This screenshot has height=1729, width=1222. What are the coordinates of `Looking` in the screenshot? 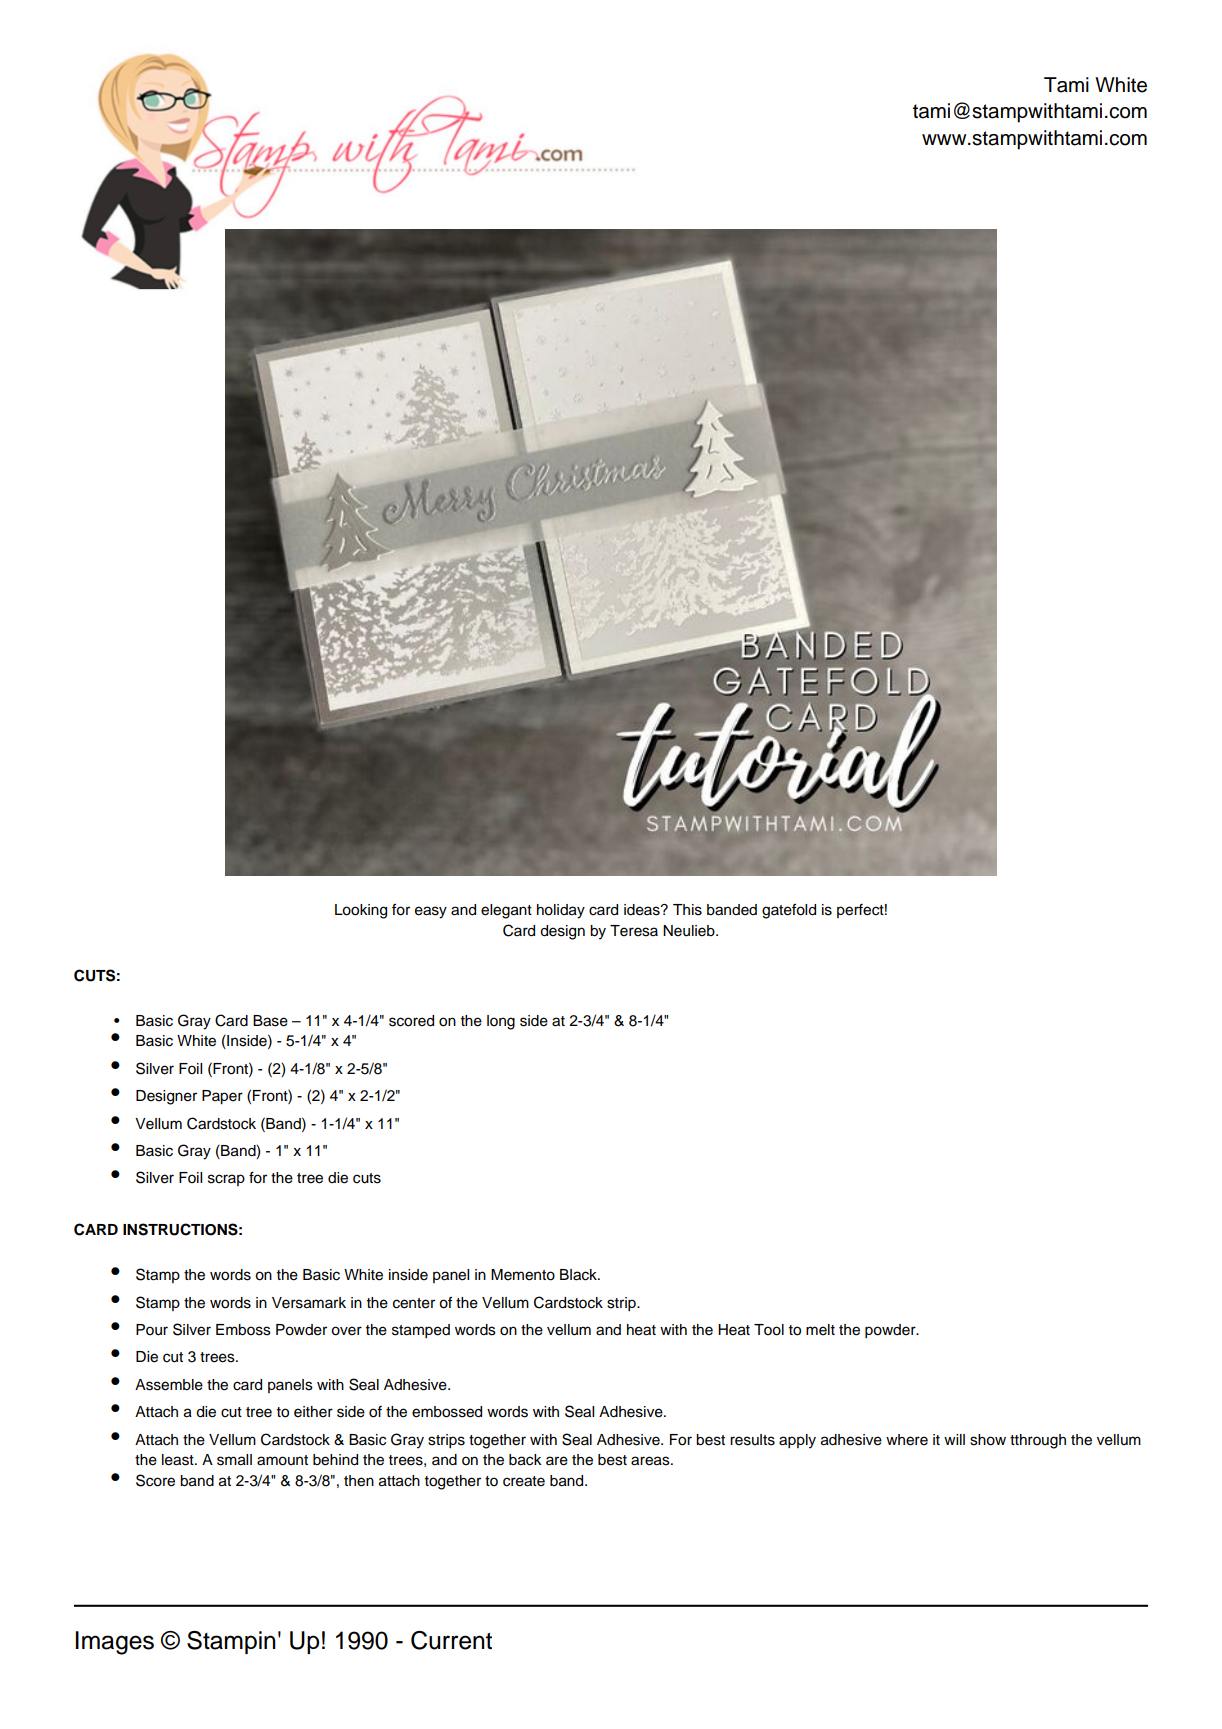 It's located at (361, 911).
